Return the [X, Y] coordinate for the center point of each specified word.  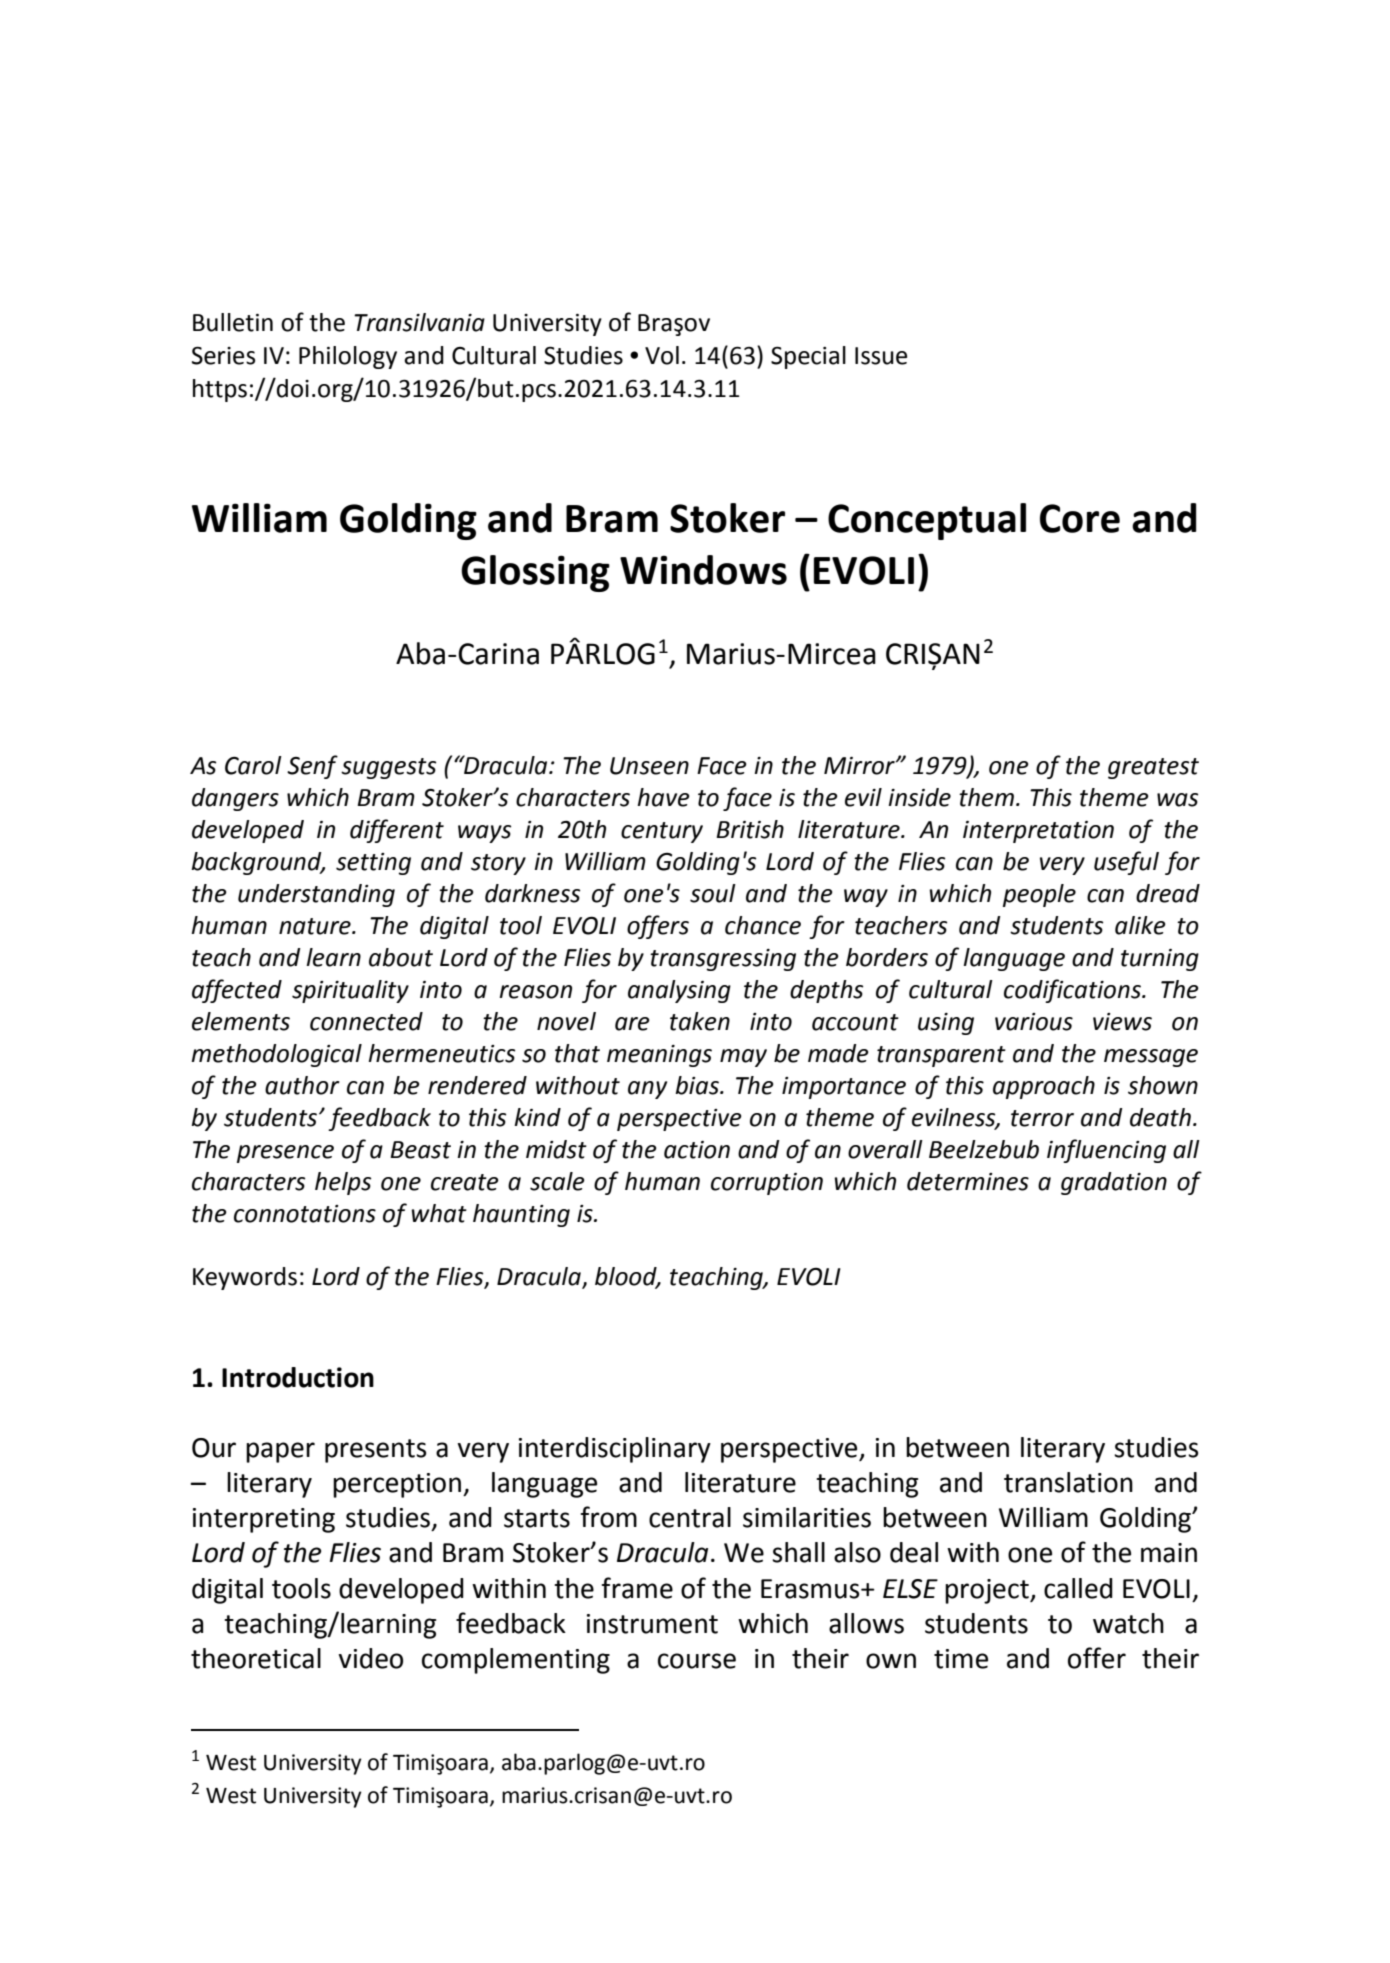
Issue [881, 356]
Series [223, 356]
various [1034, 1022]
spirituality [350, 991]
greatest [1153, 768]
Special [808, 357]
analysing [679, 991]
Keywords [245, 1278]
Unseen [649, 766]
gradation [1114, 1183]
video [370, 1658]
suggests [388, 768]
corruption [767, 1184]
